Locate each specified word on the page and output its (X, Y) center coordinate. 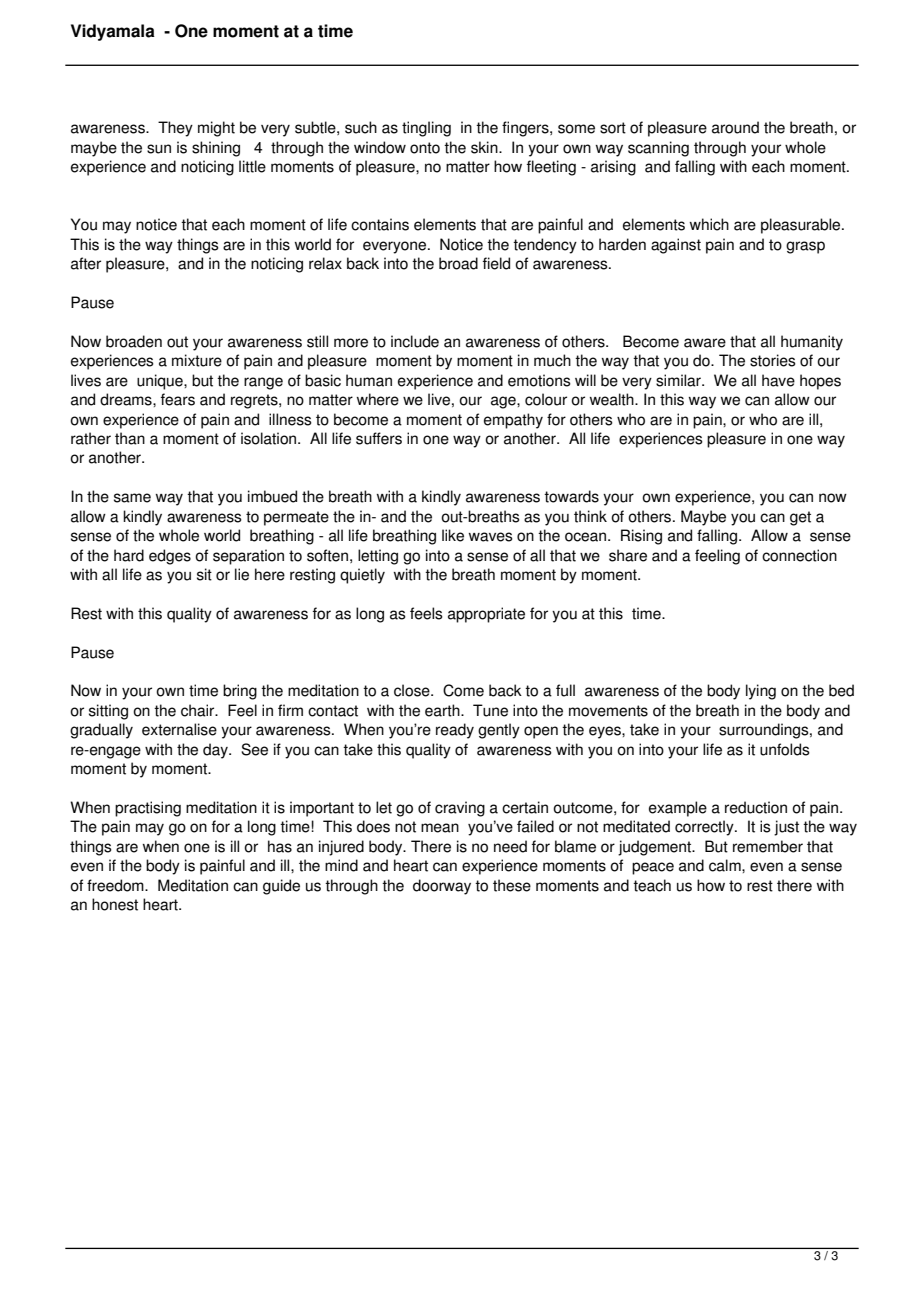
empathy (513, 421)
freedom (116, 885)
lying (761, 692)
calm (726, 865)
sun (159, 149)
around (735, 127)
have (778, 380)
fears (178, 399)
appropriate (486, 615)
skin (485, 147)
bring (240, 692)
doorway (442, 887)
